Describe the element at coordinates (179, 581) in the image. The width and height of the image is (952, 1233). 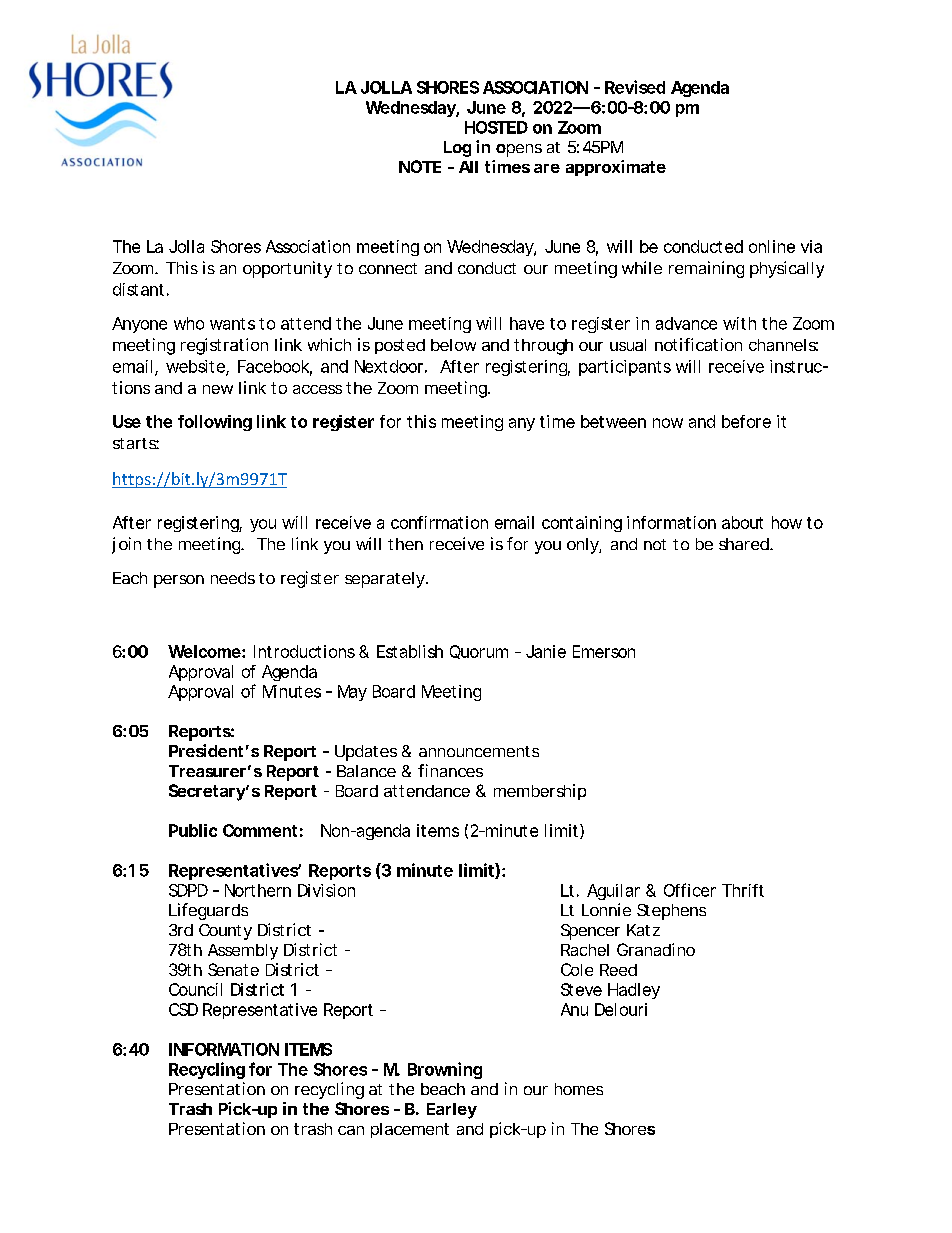
I see `person` at that location.
